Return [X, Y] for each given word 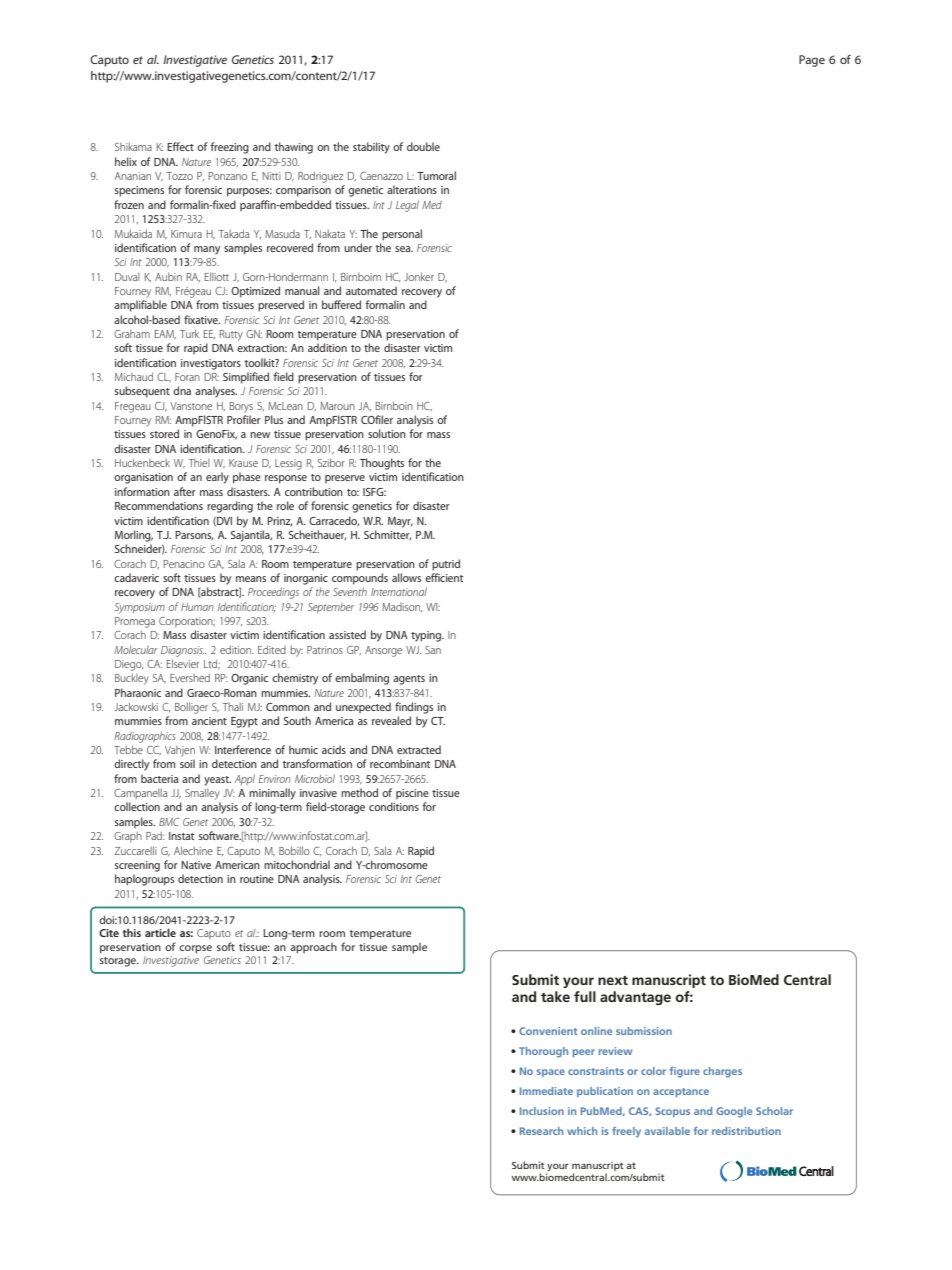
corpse [195, 949]
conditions [394, 806]
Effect [180, 146]
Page [812, 61]
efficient [444, 577]
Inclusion [542, 1111]
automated [371, 290]
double [423, 146]
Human [197, 607]
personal [402, 235]
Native [196, 865]
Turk [189, 333]
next [613, 980]
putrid [446, 565]
